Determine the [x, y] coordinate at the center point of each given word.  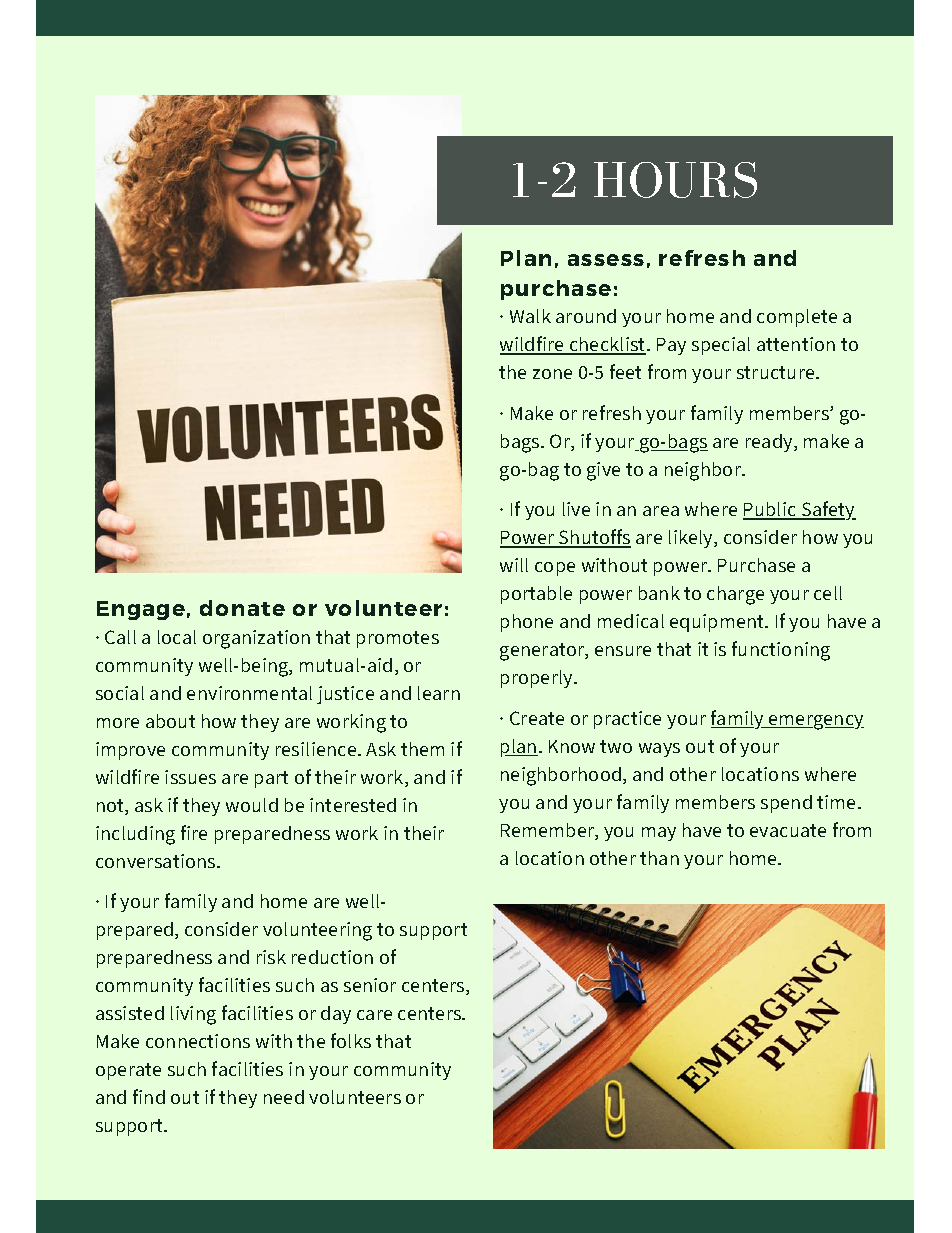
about [170, 721]
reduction [332, 957]
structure [777, 372]
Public [771, 510]
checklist [608, 345]
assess [606, 260]
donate [242, 608]
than [659, 858]
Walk [530, 316]
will [514, 565]
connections [198, 1041]
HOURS [675, 180]
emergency [815, 722]
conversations [157, 861]
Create [537, 718]
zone [552, 374]
